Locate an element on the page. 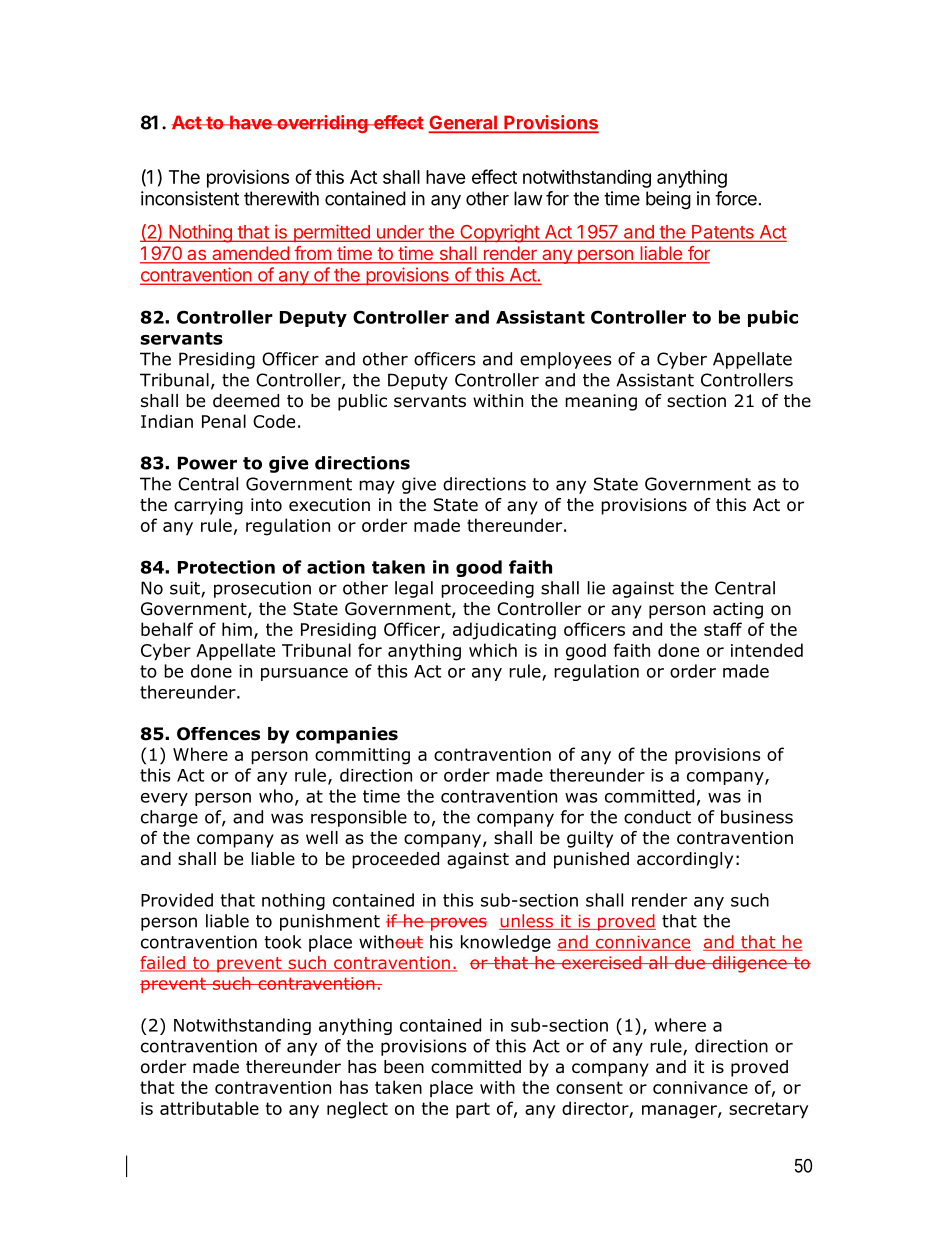 Image resolution: width=952 pixels, height=1233 pixels. proceeded is located at coordinates (395, 860).
